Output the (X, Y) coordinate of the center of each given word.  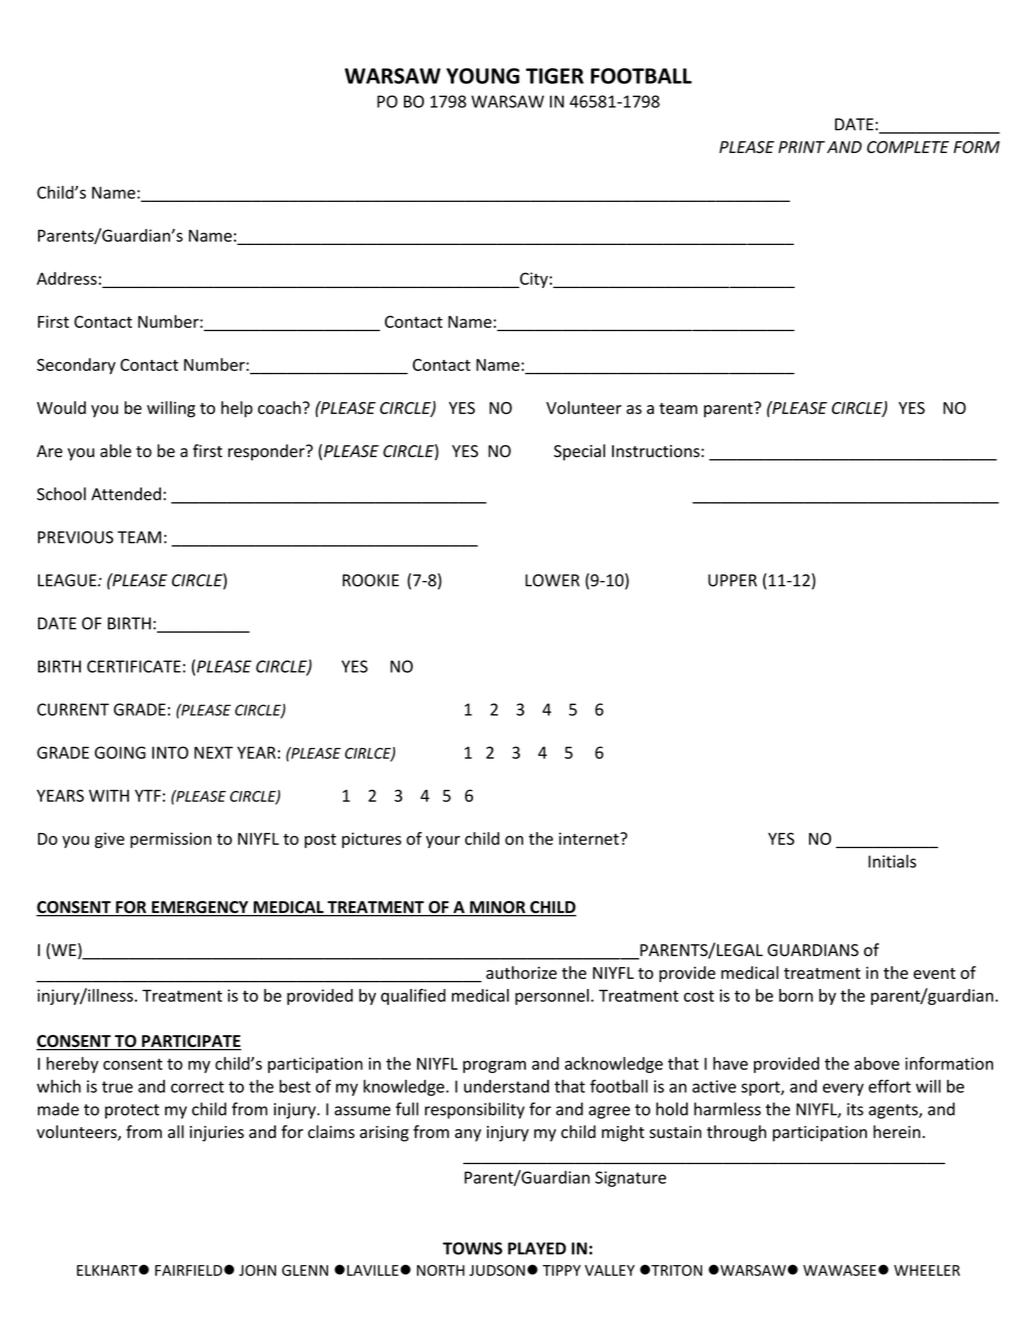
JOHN (257, 1270)
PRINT (801, 147)
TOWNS (472, 1248)
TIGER (555, 76)
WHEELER (927, 1270)
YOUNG (483, 76)
